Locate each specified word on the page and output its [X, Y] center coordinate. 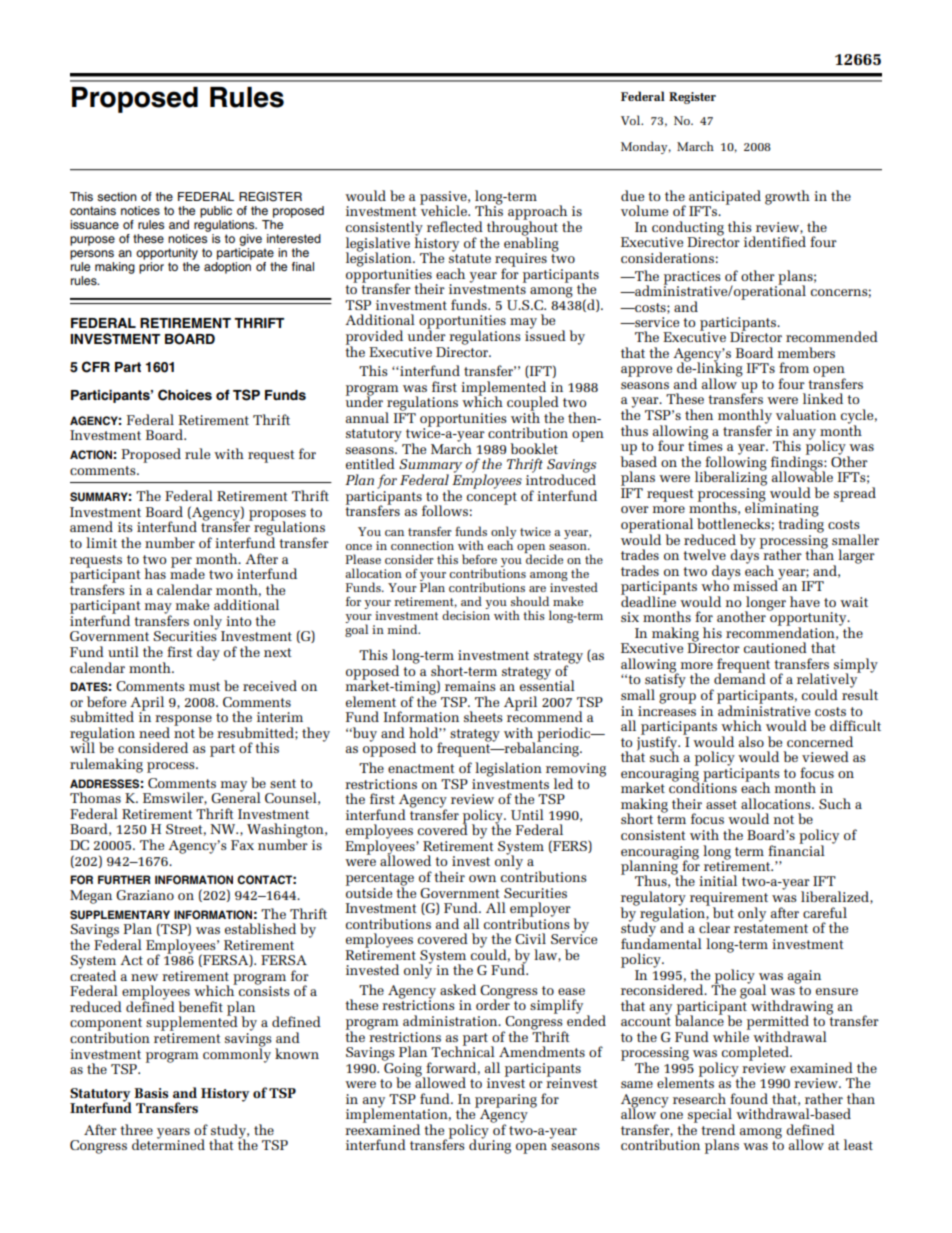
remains [470, 686]
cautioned [775, 647]
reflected [455, 226]
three [136, 1129]
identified [775, 241]
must [204, 686]
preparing [506, 1102]
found [749, 1098]
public [216, 212]
